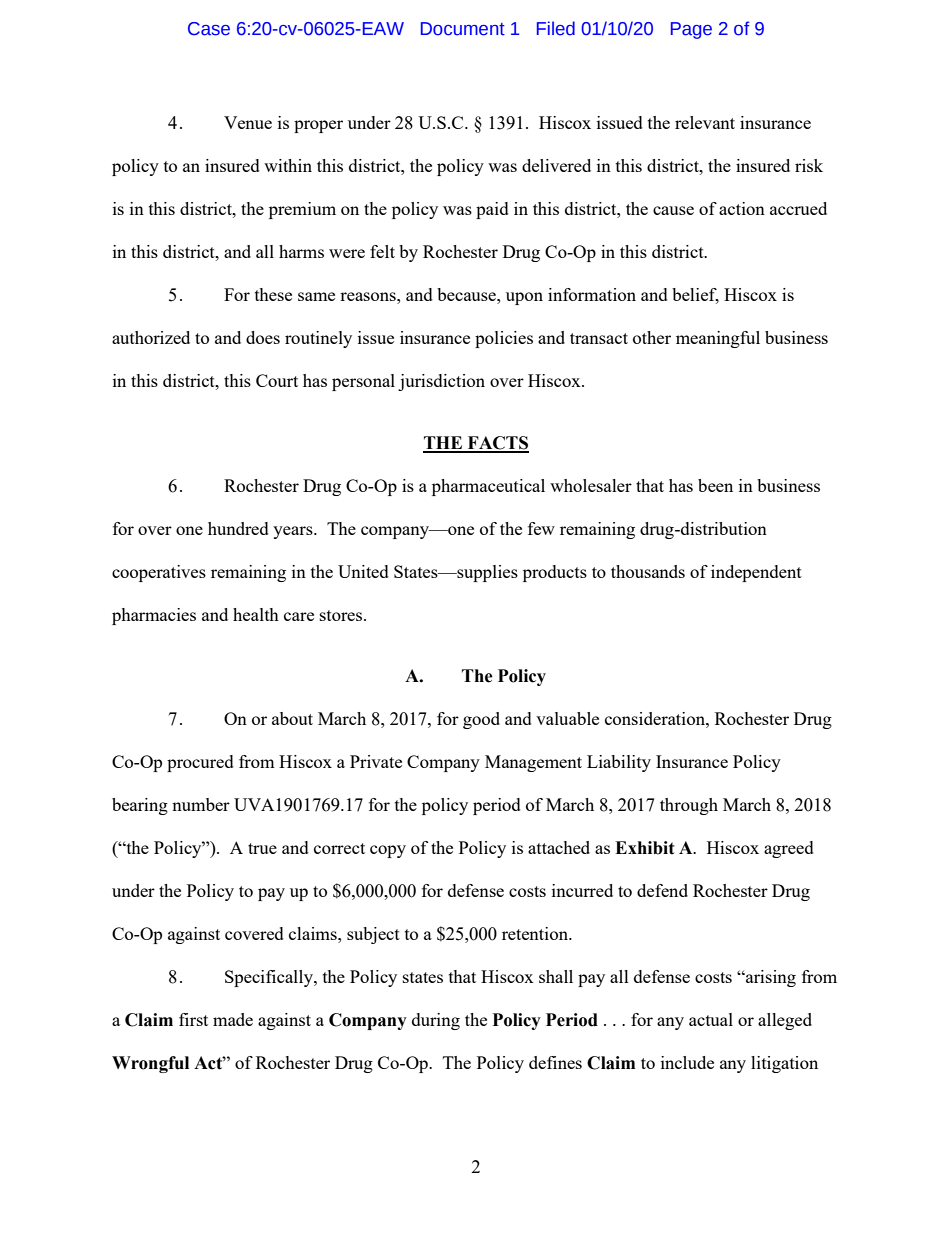 Image resolution: width=952 pixels, height=1233 pixels. What do you see at coordinates (463, 29) in the image?
I see `Document` at bounding box center [463, 29].
